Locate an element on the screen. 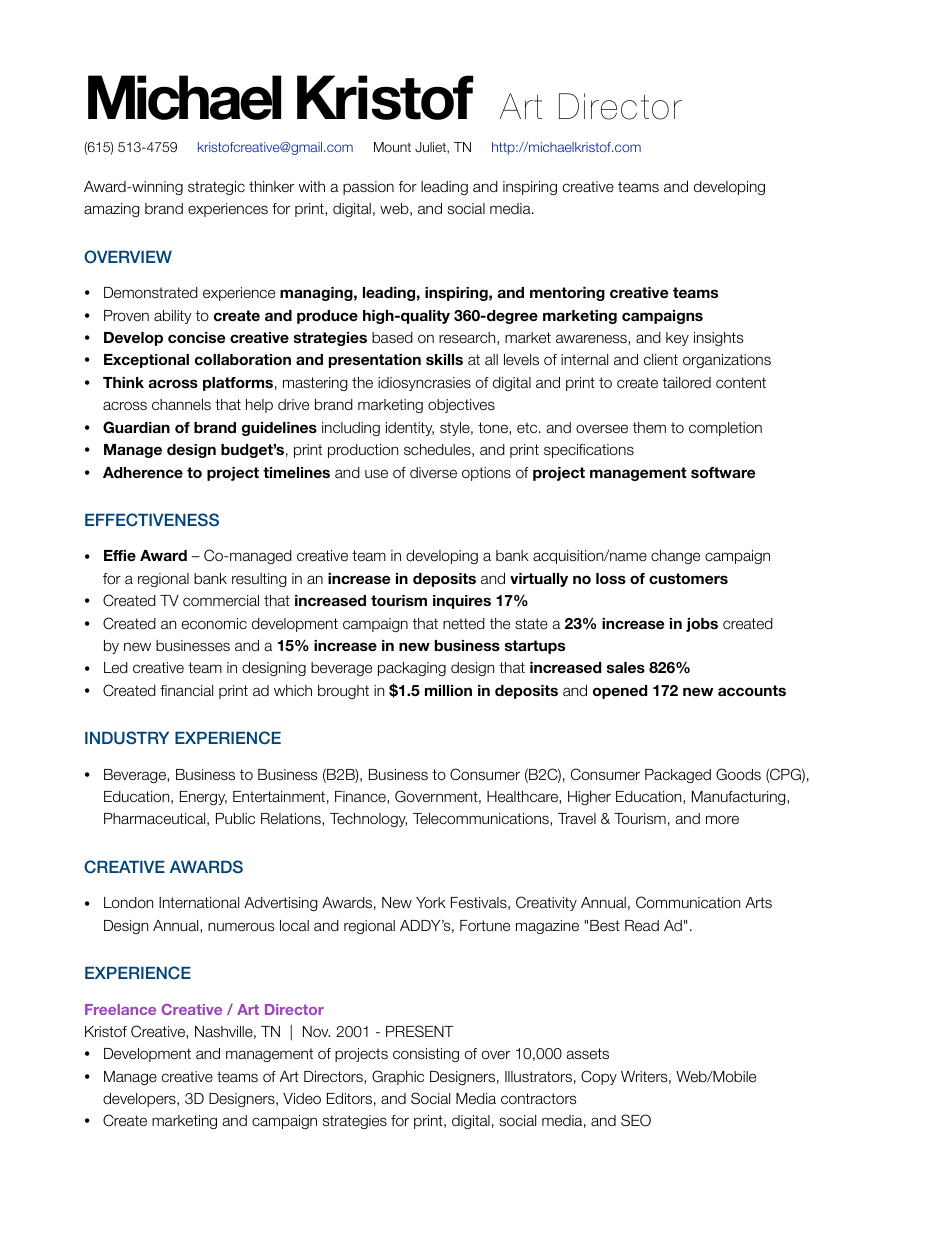  diverse is located at coordinates (433, 472).
